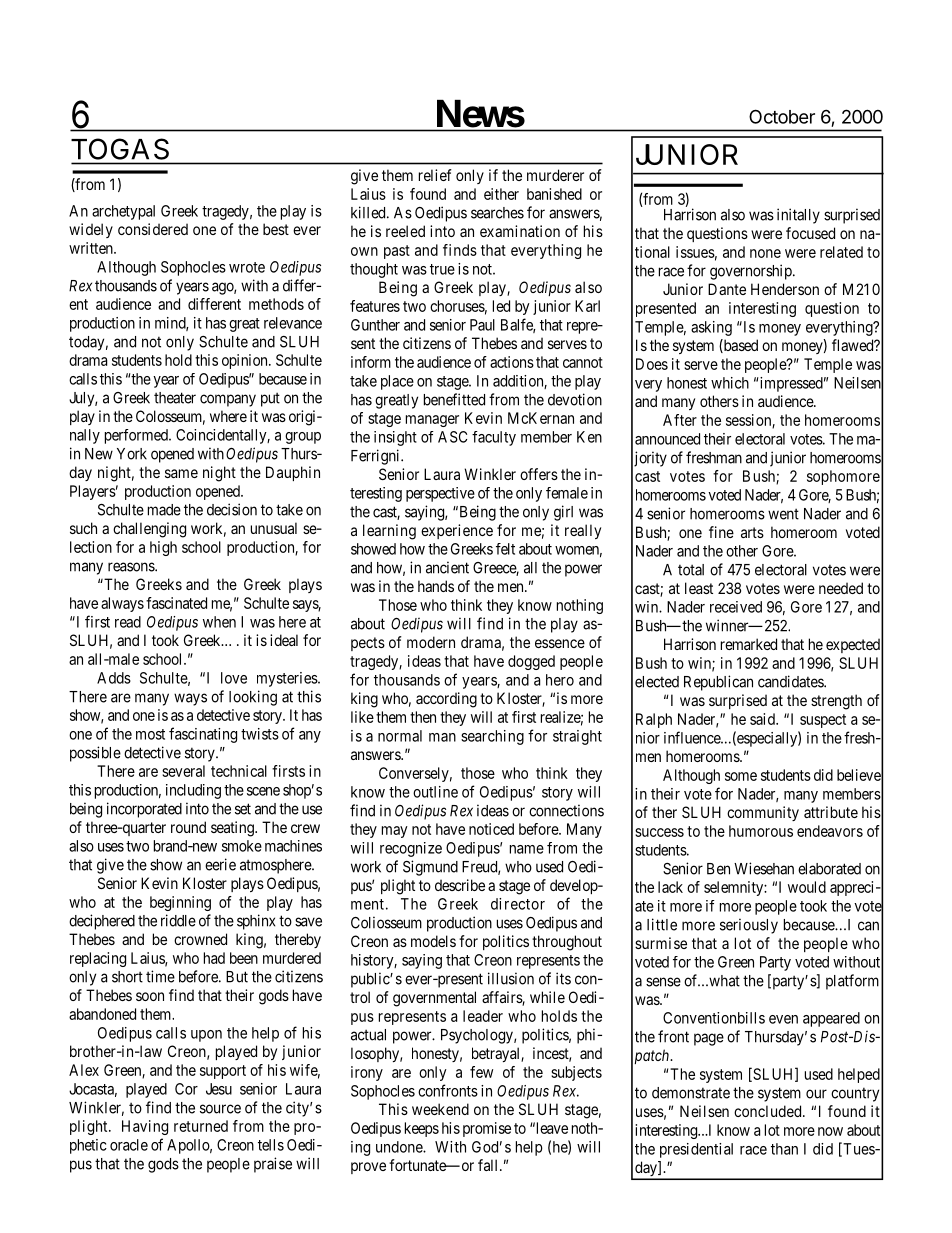 The width and height of the page is (952, 1233). Describe the element at coordinates (782, 116) in the page. I see `October` at that location.
